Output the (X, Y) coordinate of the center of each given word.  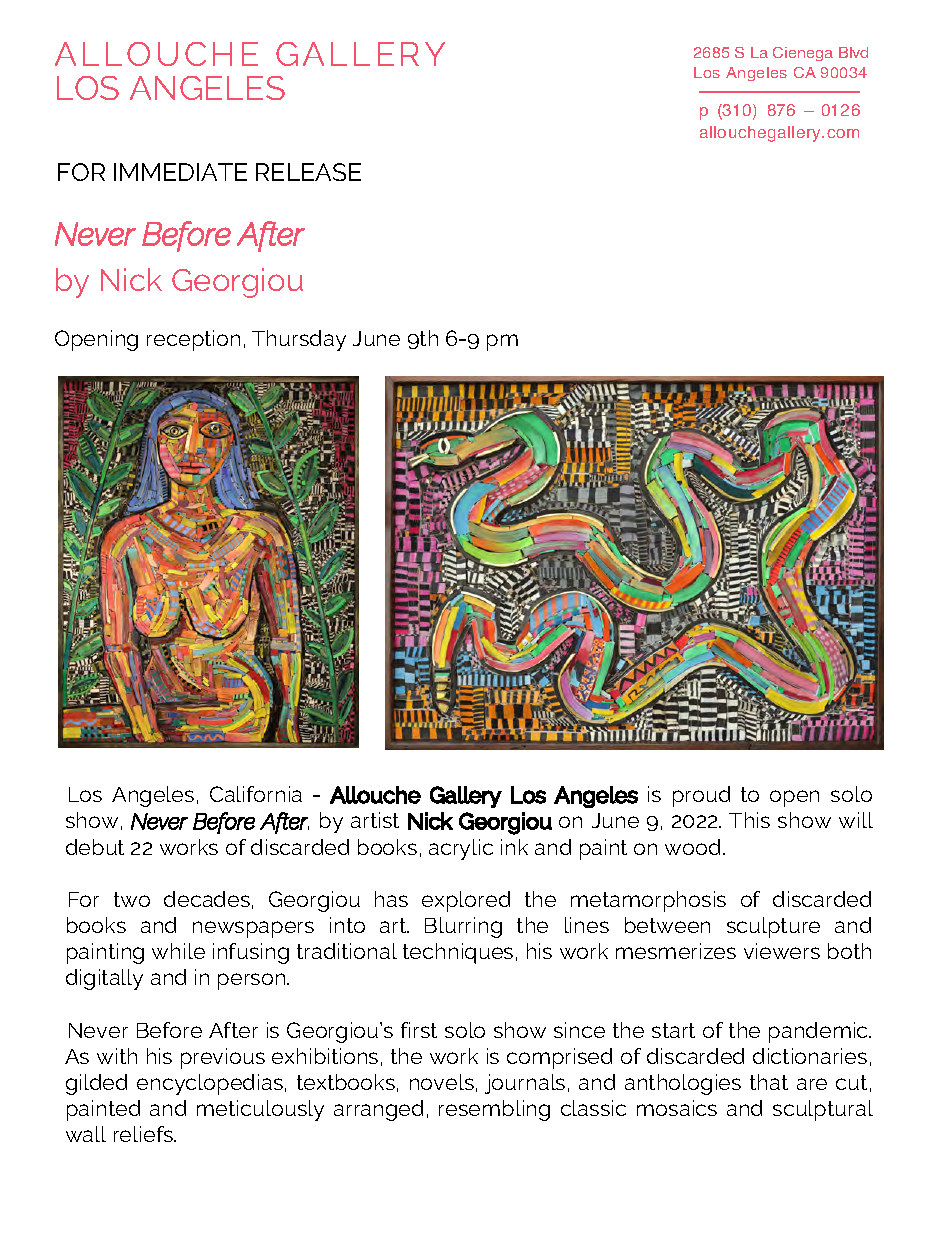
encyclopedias (210, 1084)
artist (375, 820)
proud (701, 796)
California (256, 794)
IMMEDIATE (180, 172)
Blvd (853, 52)
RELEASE (308, 172)
